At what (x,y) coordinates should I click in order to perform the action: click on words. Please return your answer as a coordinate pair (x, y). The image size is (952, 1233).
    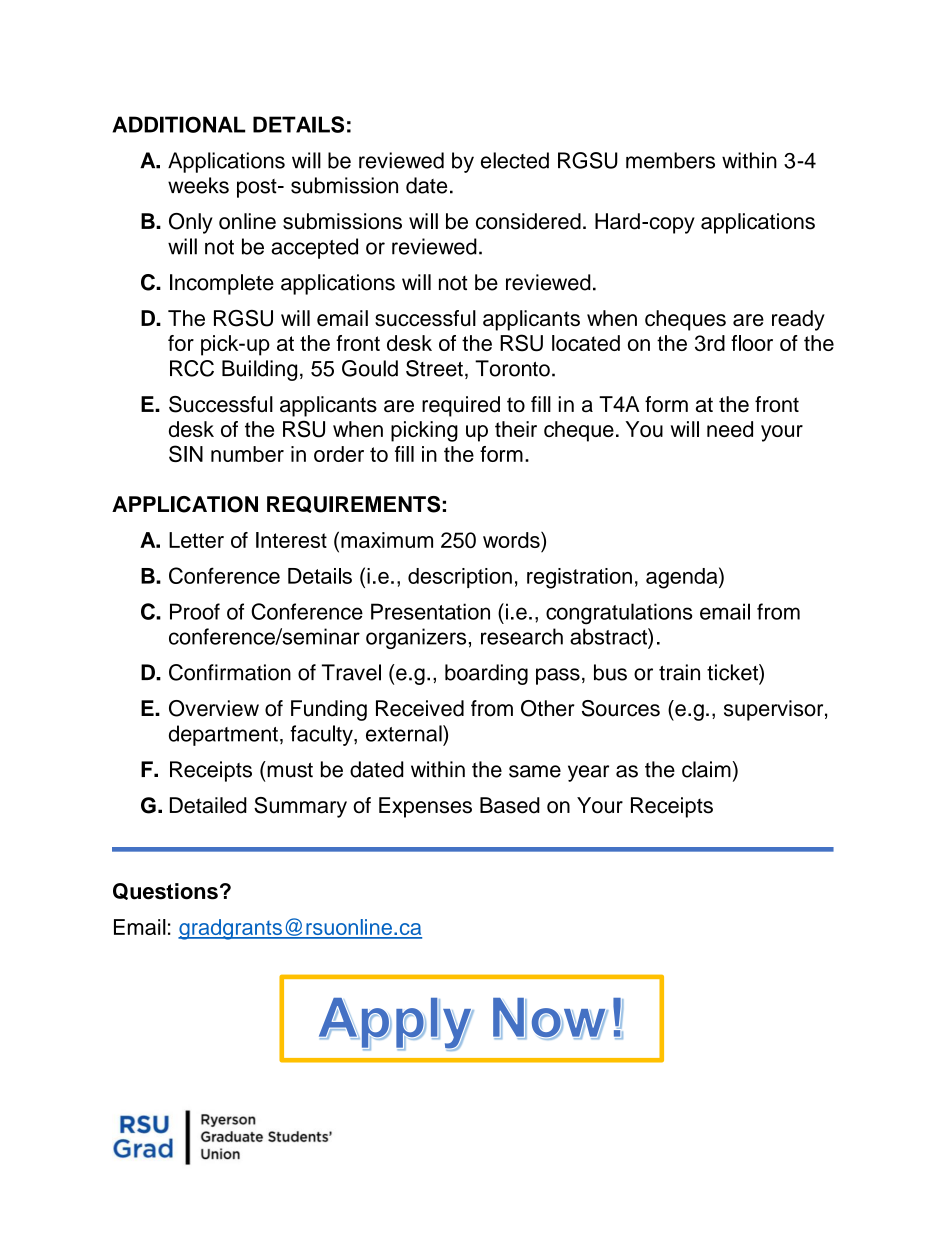
    Looking at the image, I should click on (512, 540).
